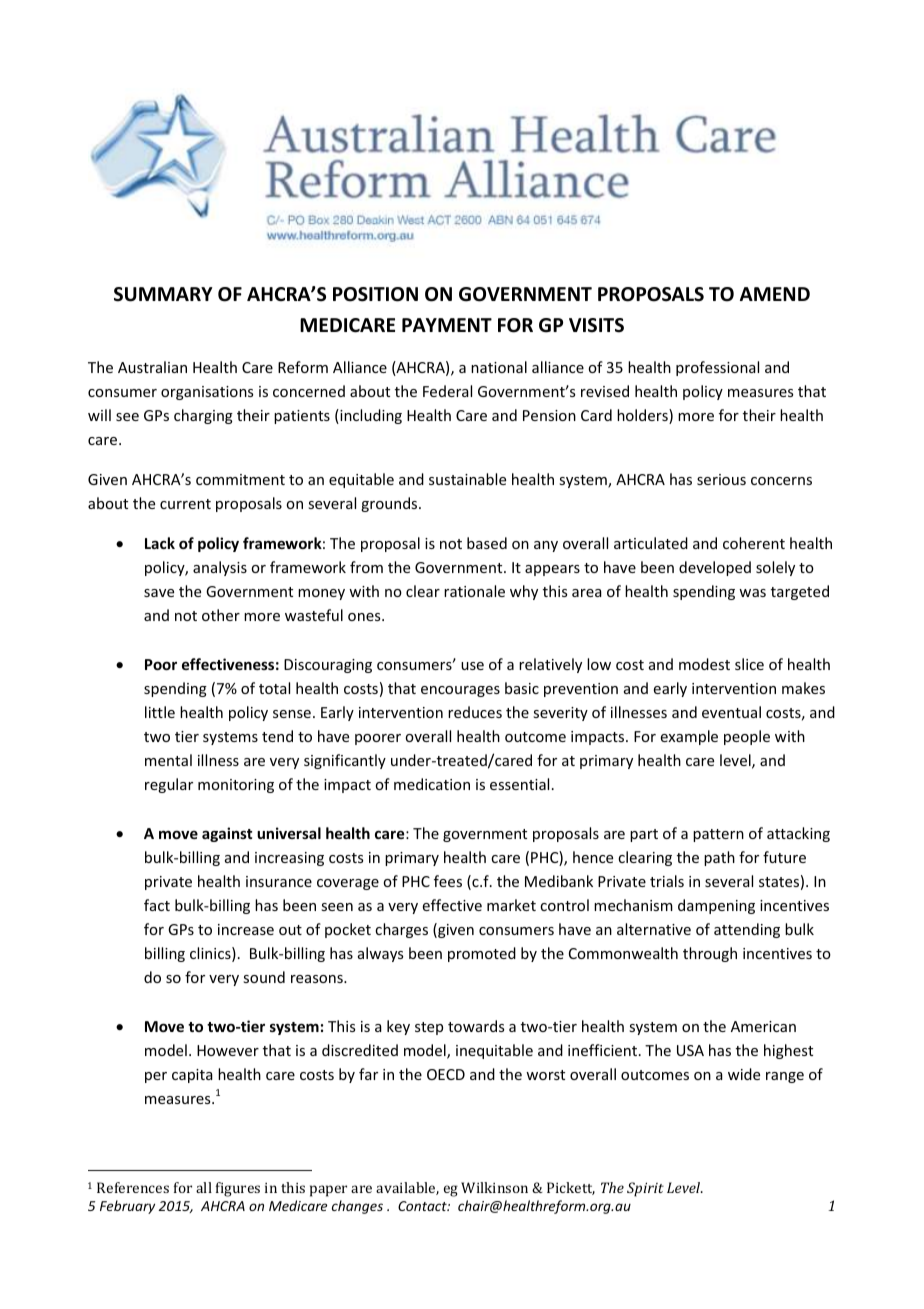 This screenshot has height=1309, width=924. What do you see at coordinates (159, 593) in the screenshot?
I see `save` at bounding box center [159, 593].
